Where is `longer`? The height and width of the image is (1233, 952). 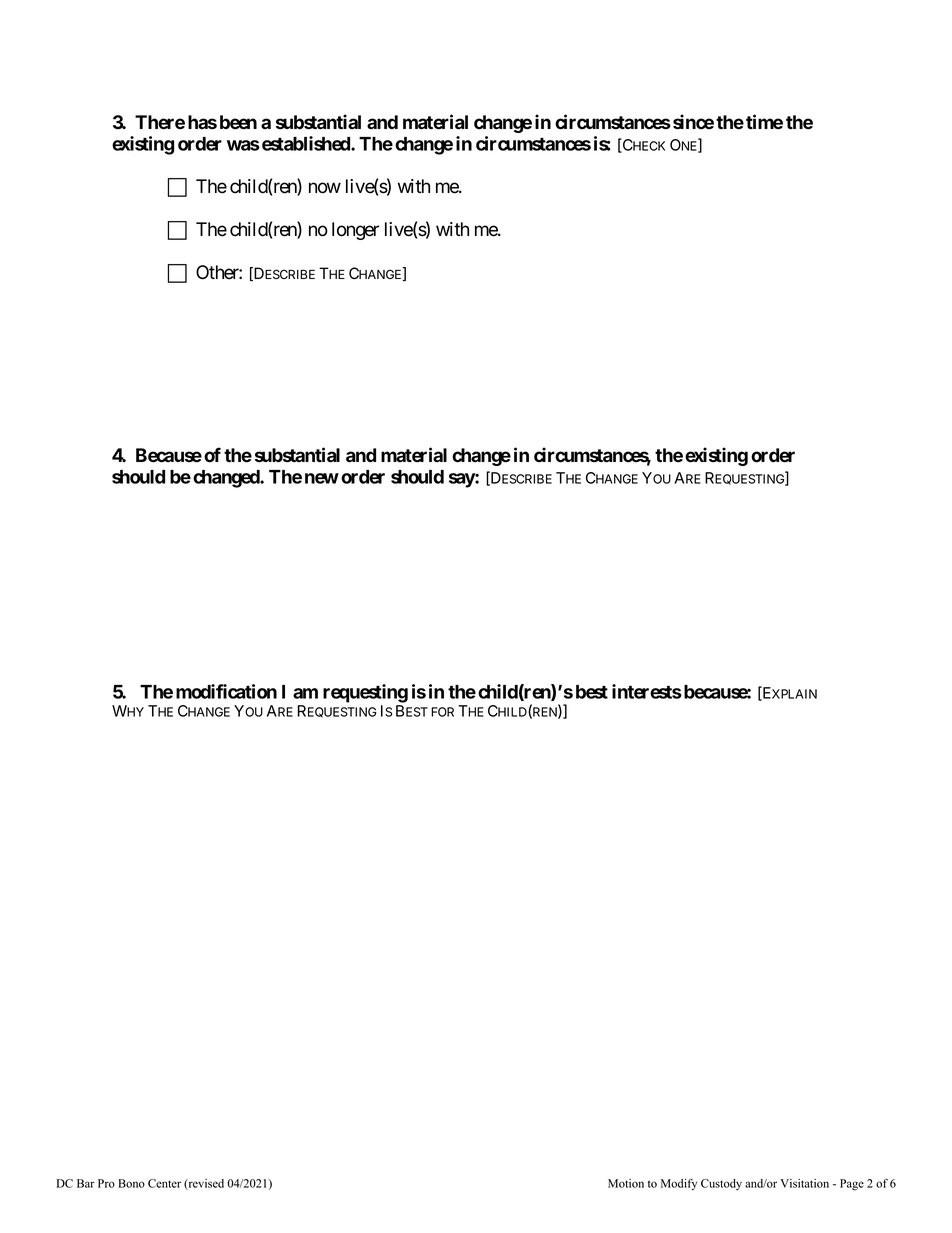 longer is located at coordinates (355, 231).
